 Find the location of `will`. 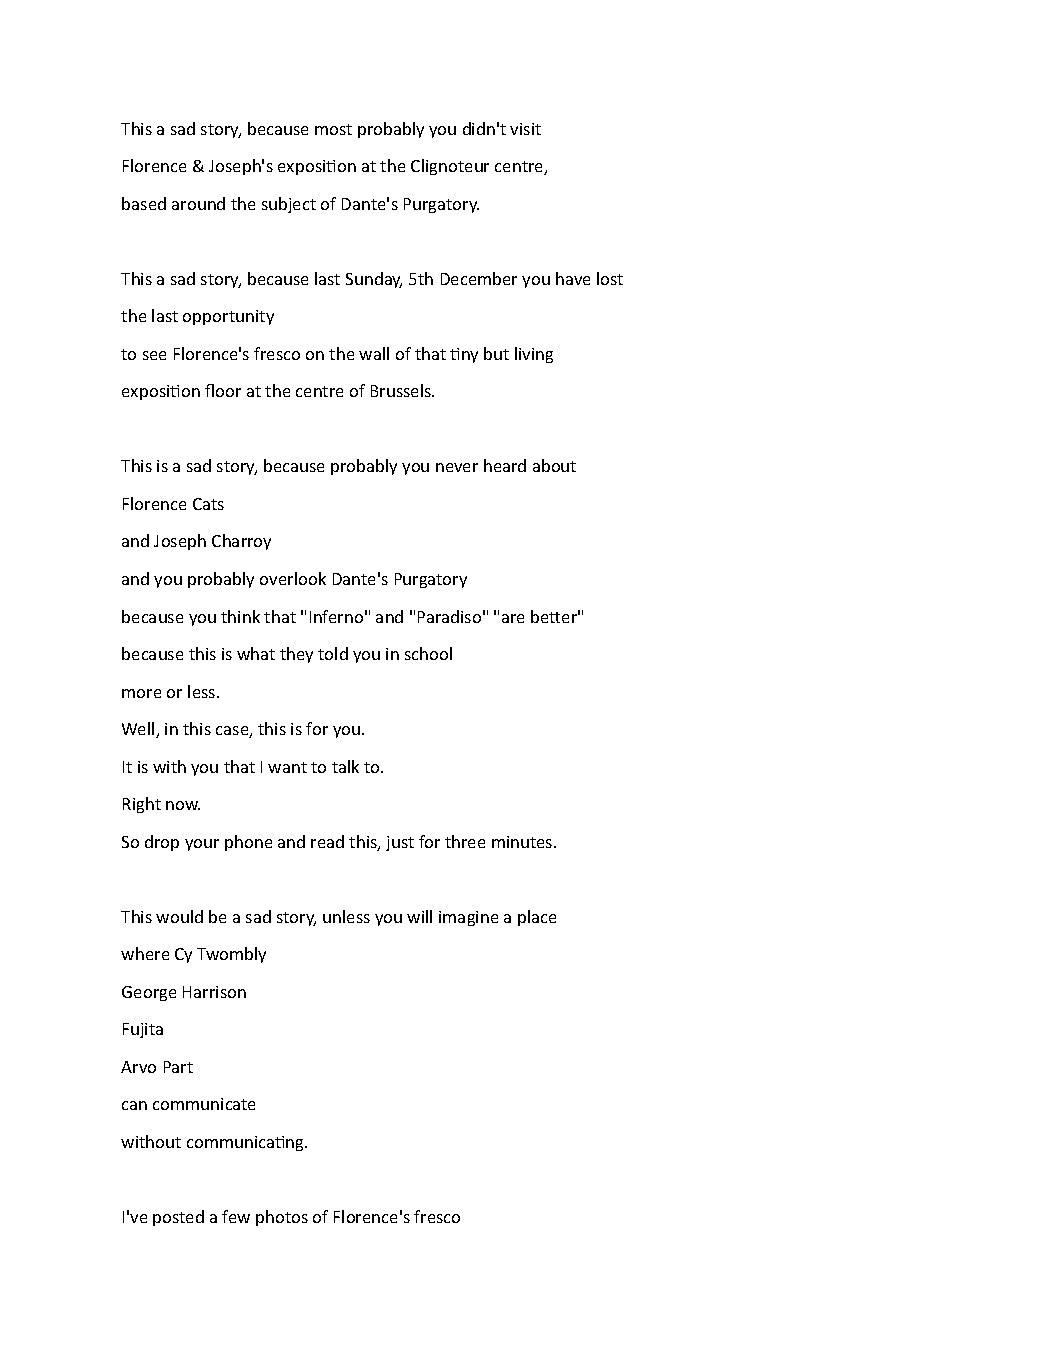

will is located at coordinates (419, 916).
